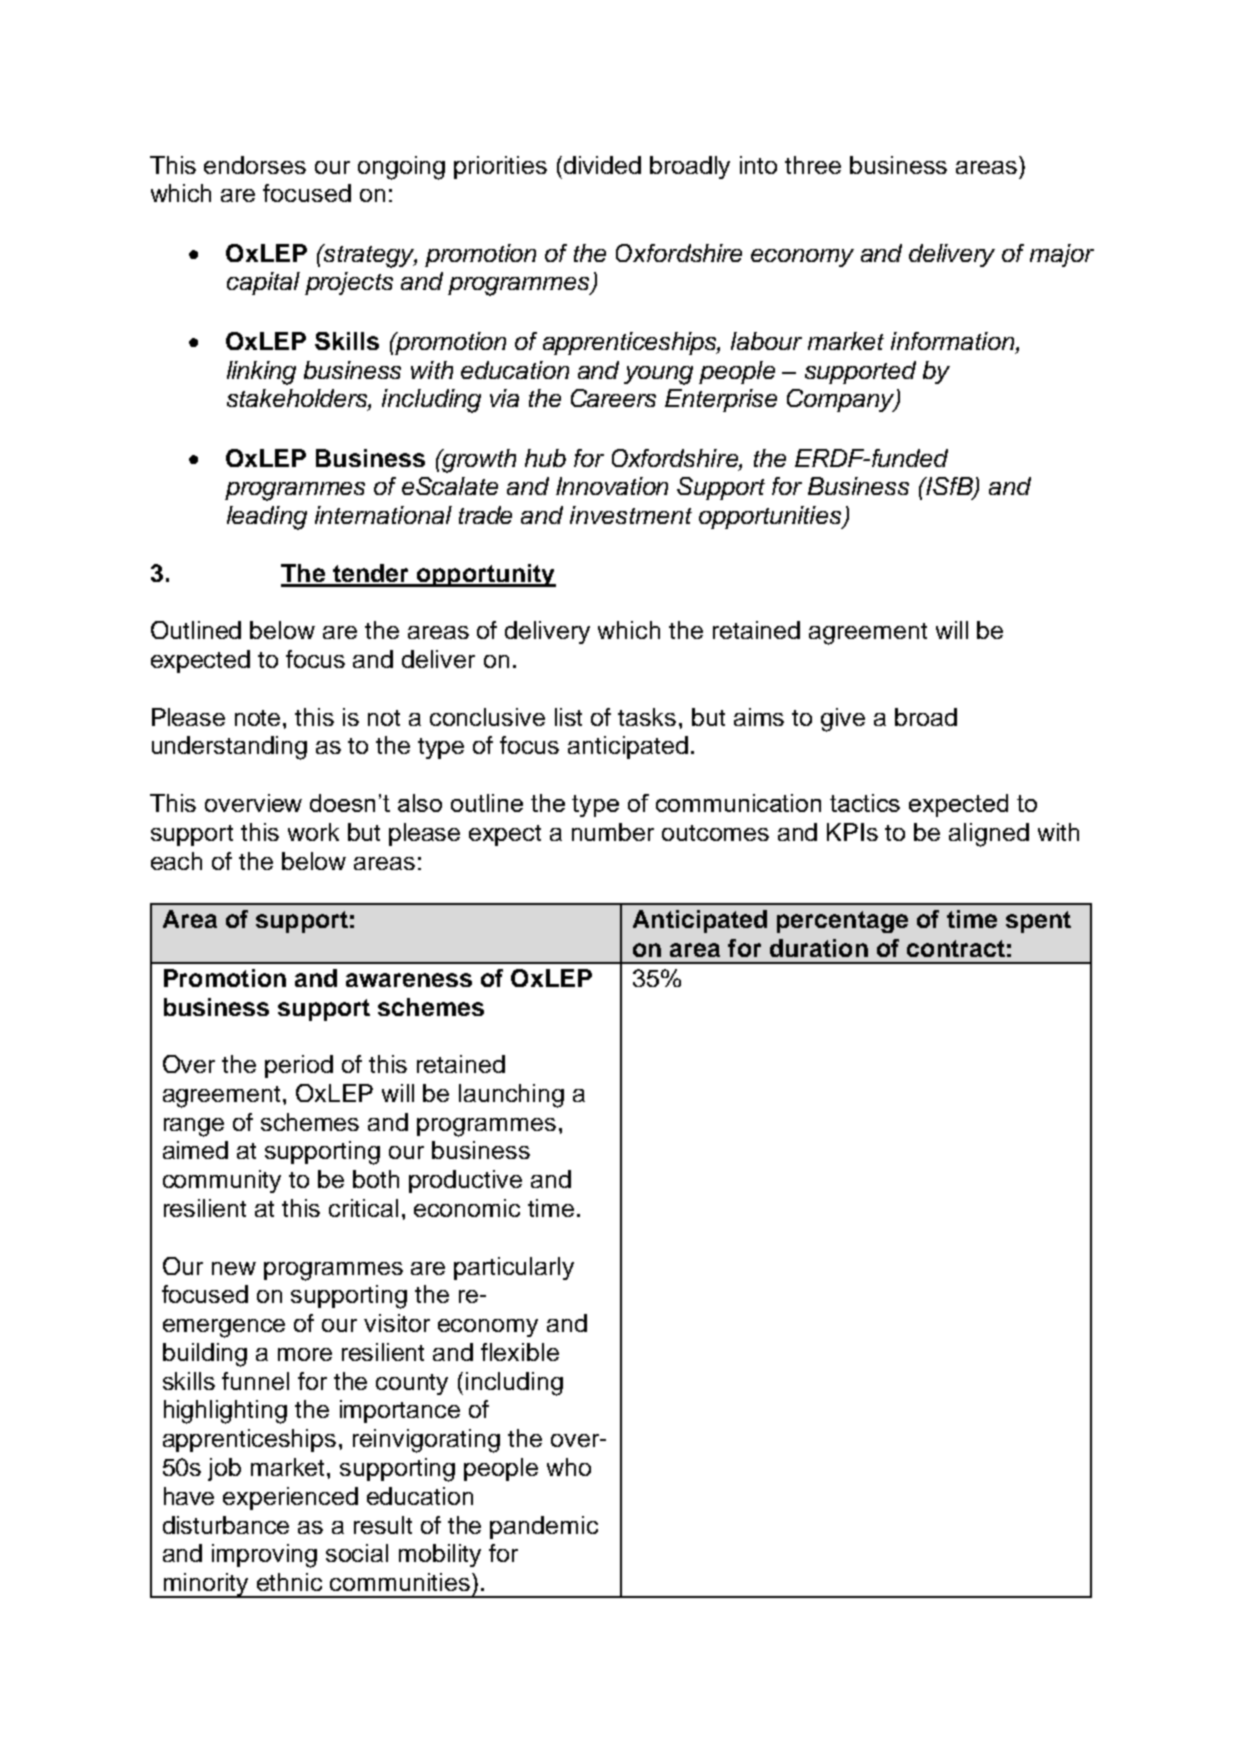 The width and height of the screenshot is (1242, 1756). What do you see at coordinates (1062, 255) in the screenshot?
I see `major` at bounding box center [1062, 255].
